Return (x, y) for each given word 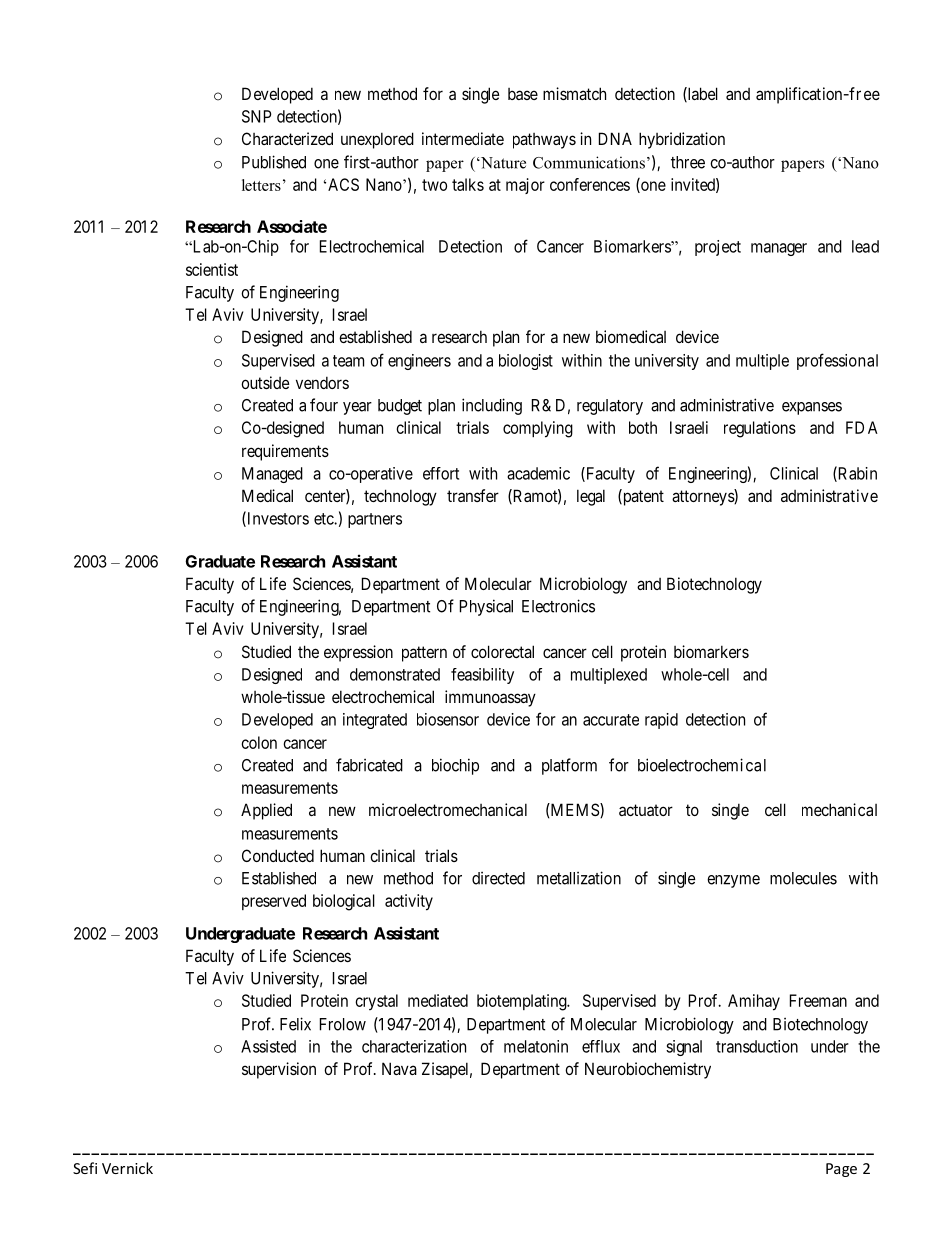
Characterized (287, 138)
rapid (661, 721)
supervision (279, 1070)
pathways (544, 141)
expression (358, 653)
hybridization (682, 140)
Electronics (558, 606)
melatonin (536, 1046)
